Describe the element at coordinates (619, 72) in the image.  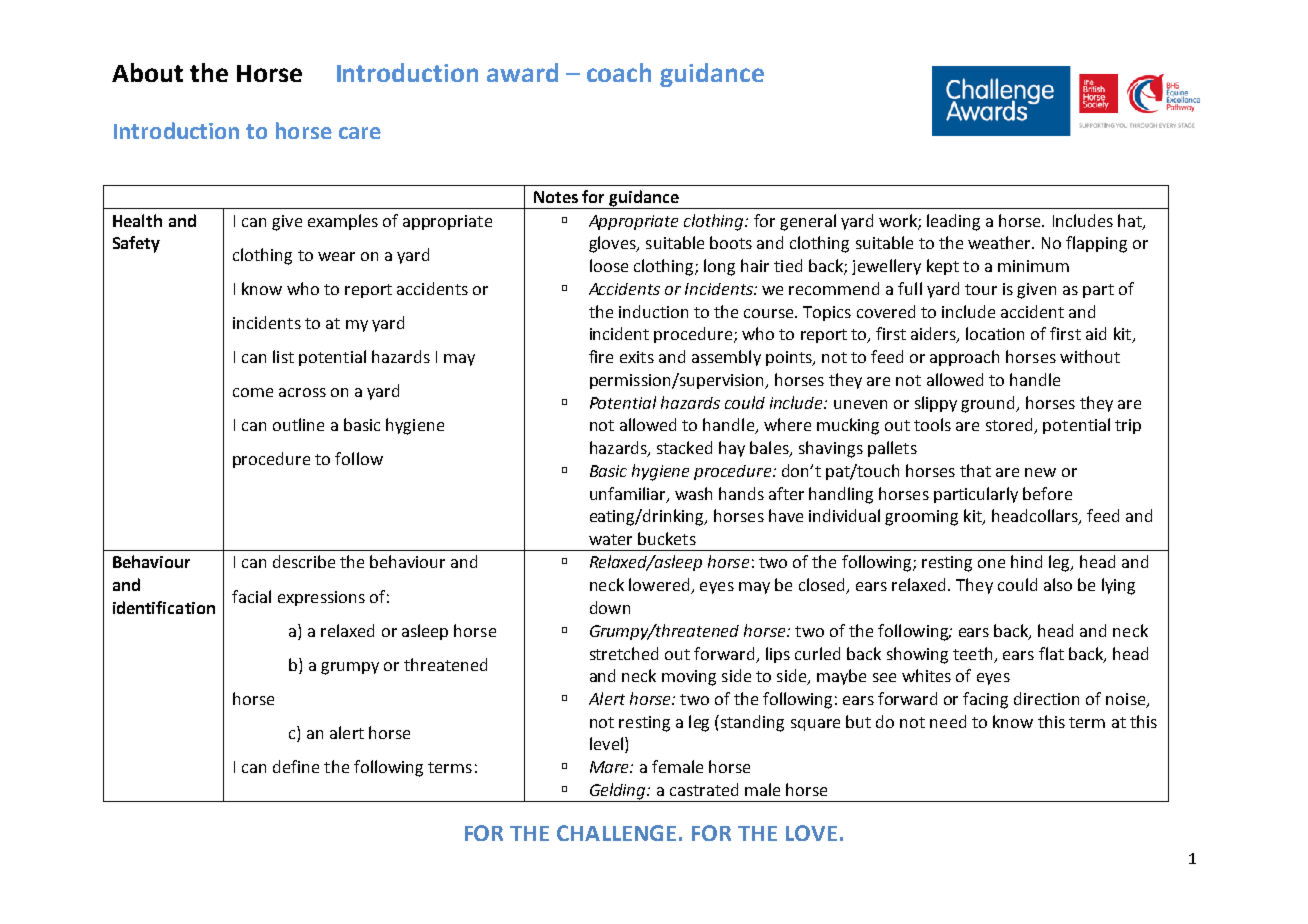
I see `coach` at that location.
